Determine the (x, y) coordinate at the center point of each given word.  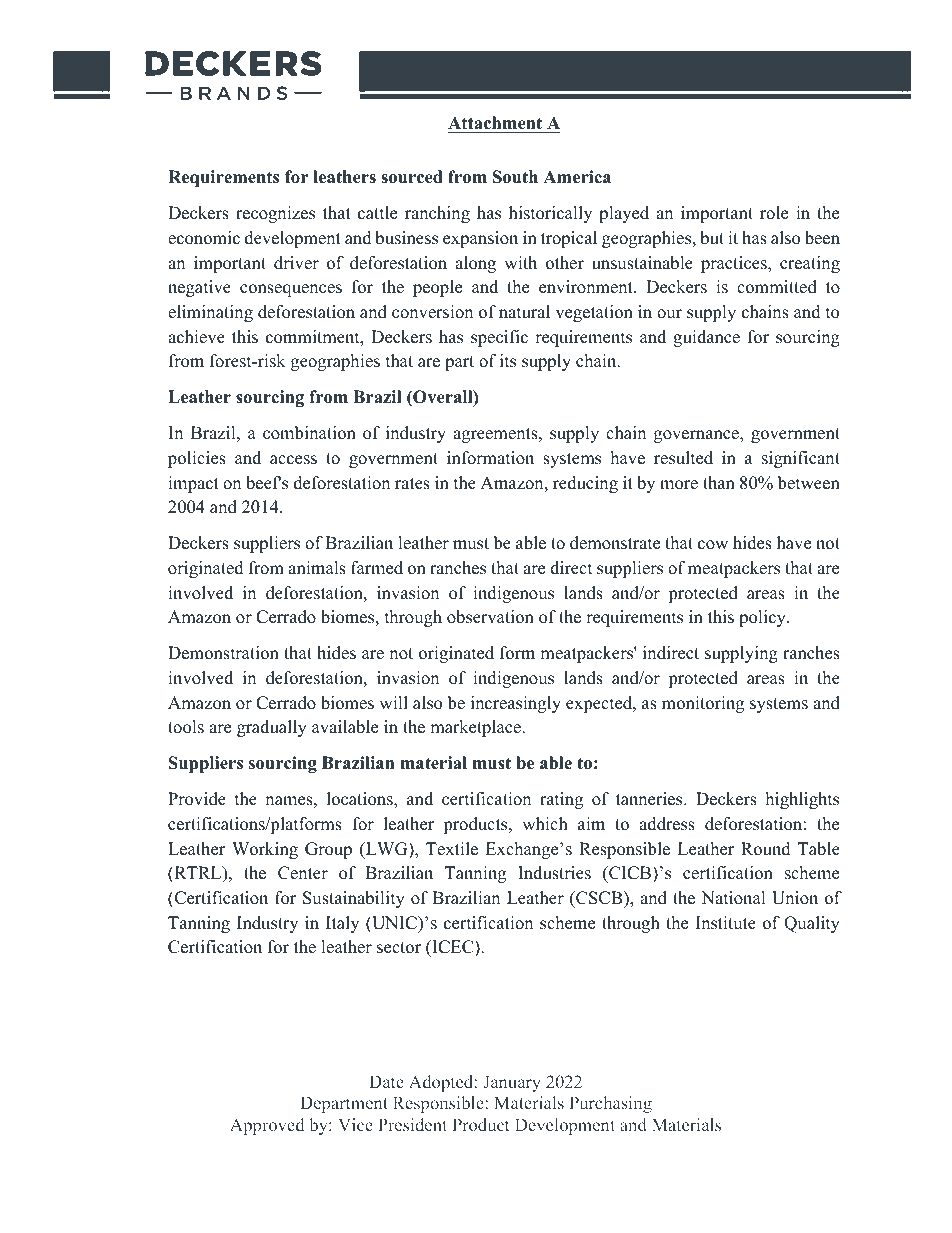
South (515, 177)
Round (766, 849)
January (512, 1083)
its (508, 361)
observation (490, 617)
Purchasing (611, 1104)
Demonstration (223, 653)
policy (763, 618)
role (774, 213)
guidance (706, 338)
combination (309, 433)
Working (265, 850)
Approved (267, 1126)
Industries (554, 873)
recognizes (275, 214)
